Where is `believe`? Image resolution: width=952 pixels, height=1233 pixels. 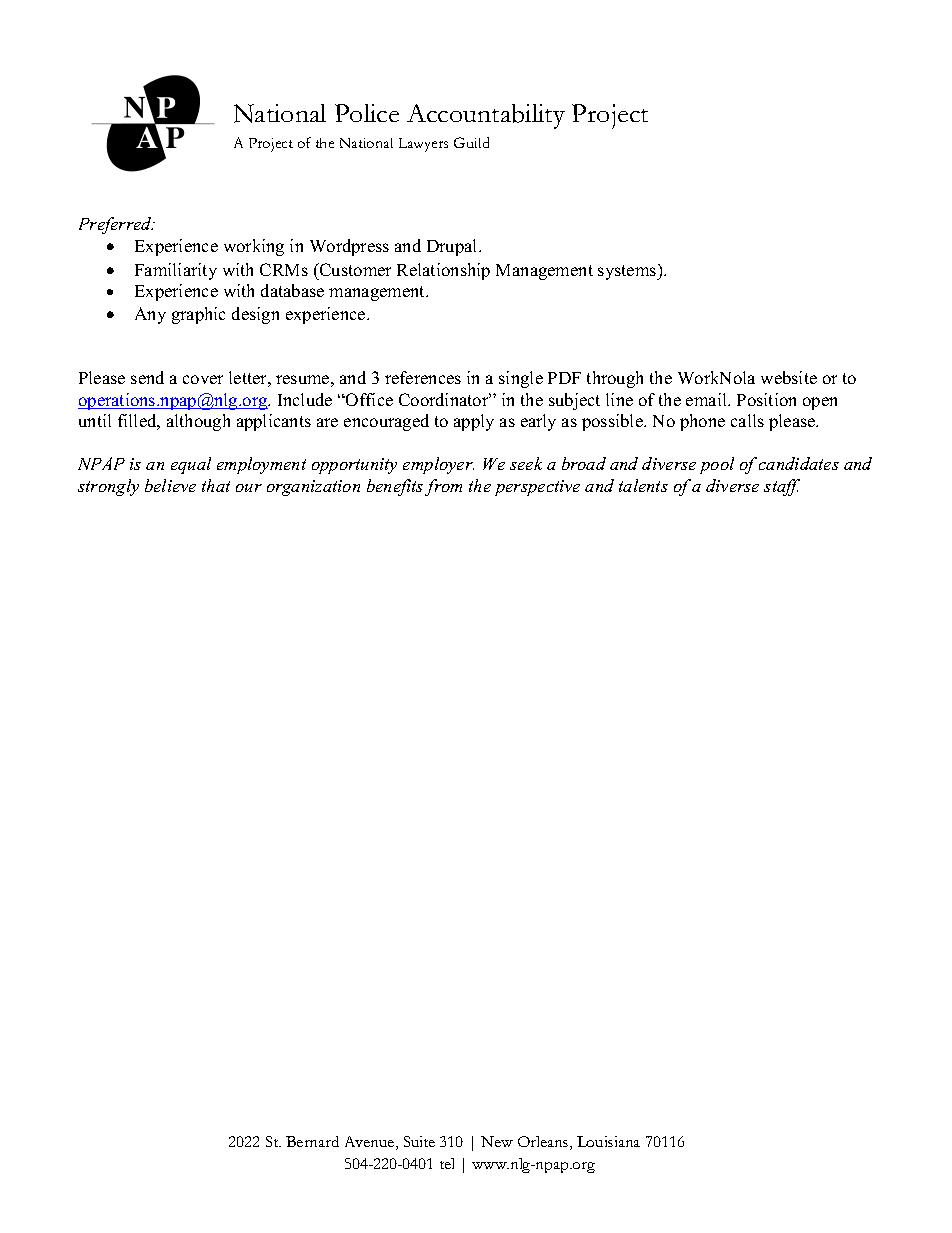 believe is located at coordinates (170, 485).
